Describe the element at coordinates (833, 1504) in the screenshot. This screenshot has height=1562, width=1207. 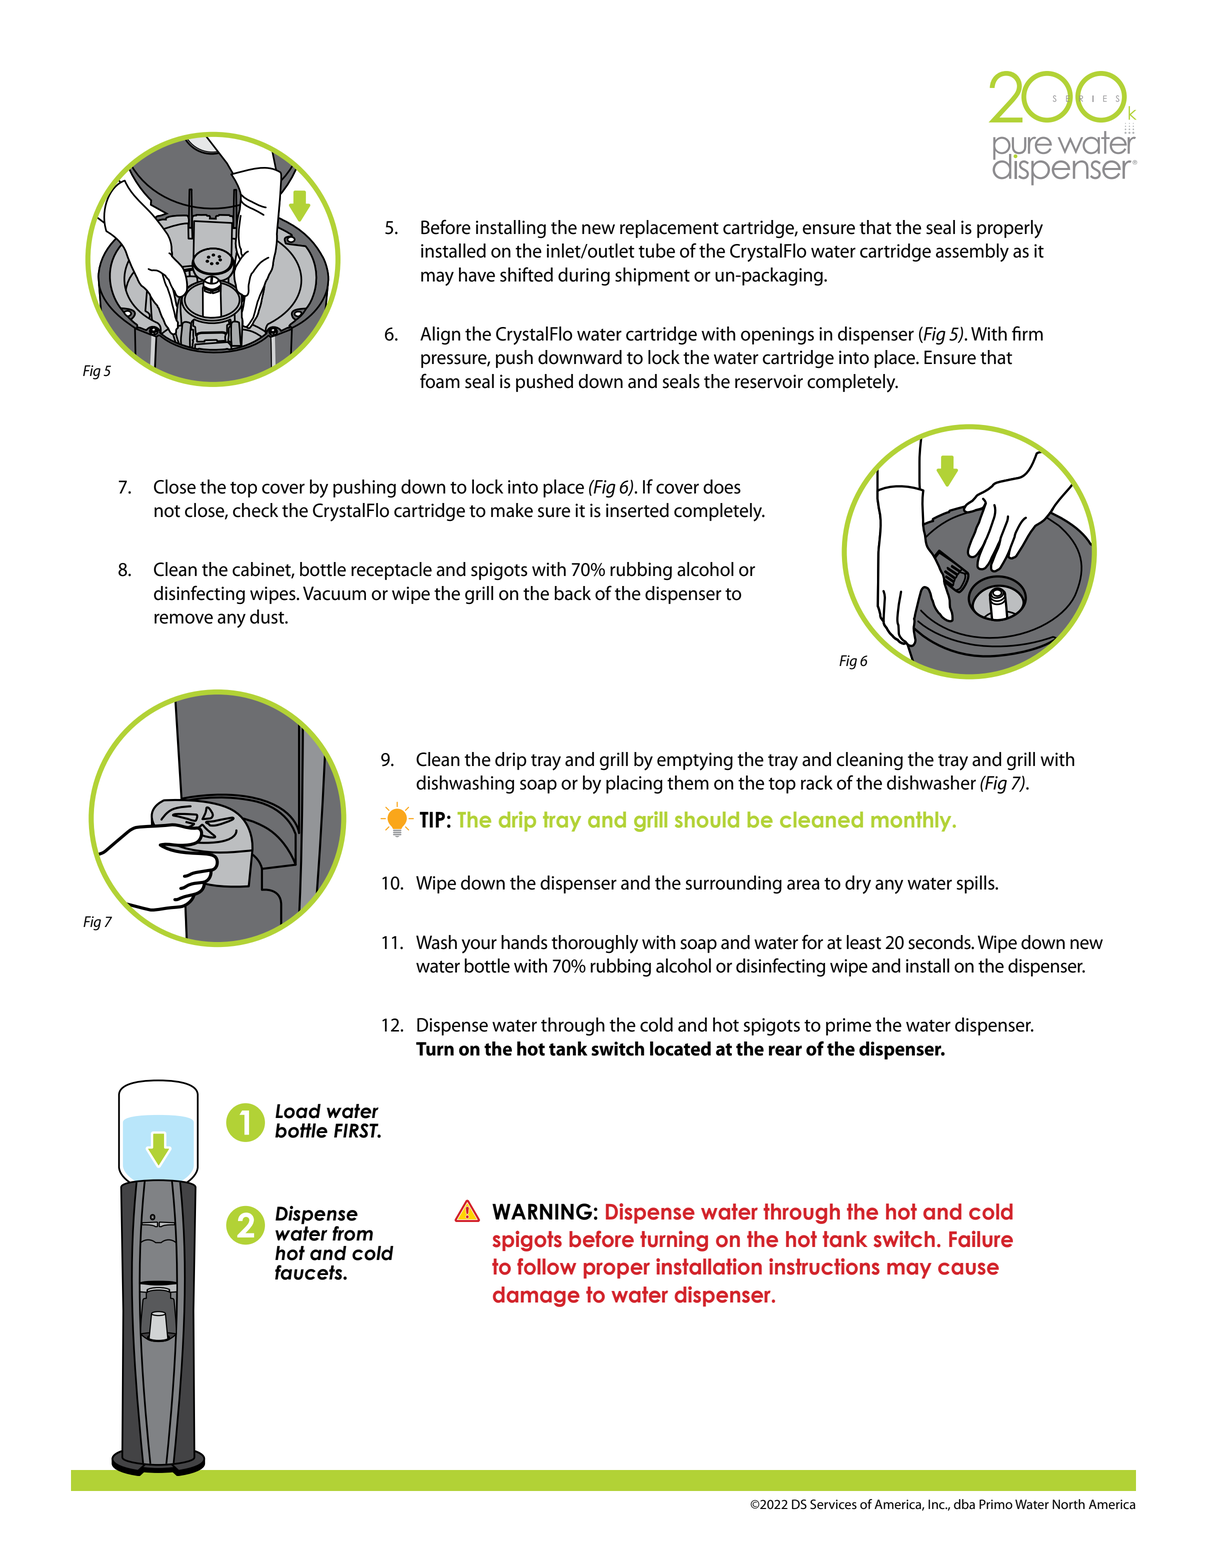
I see `Services` at that location.
